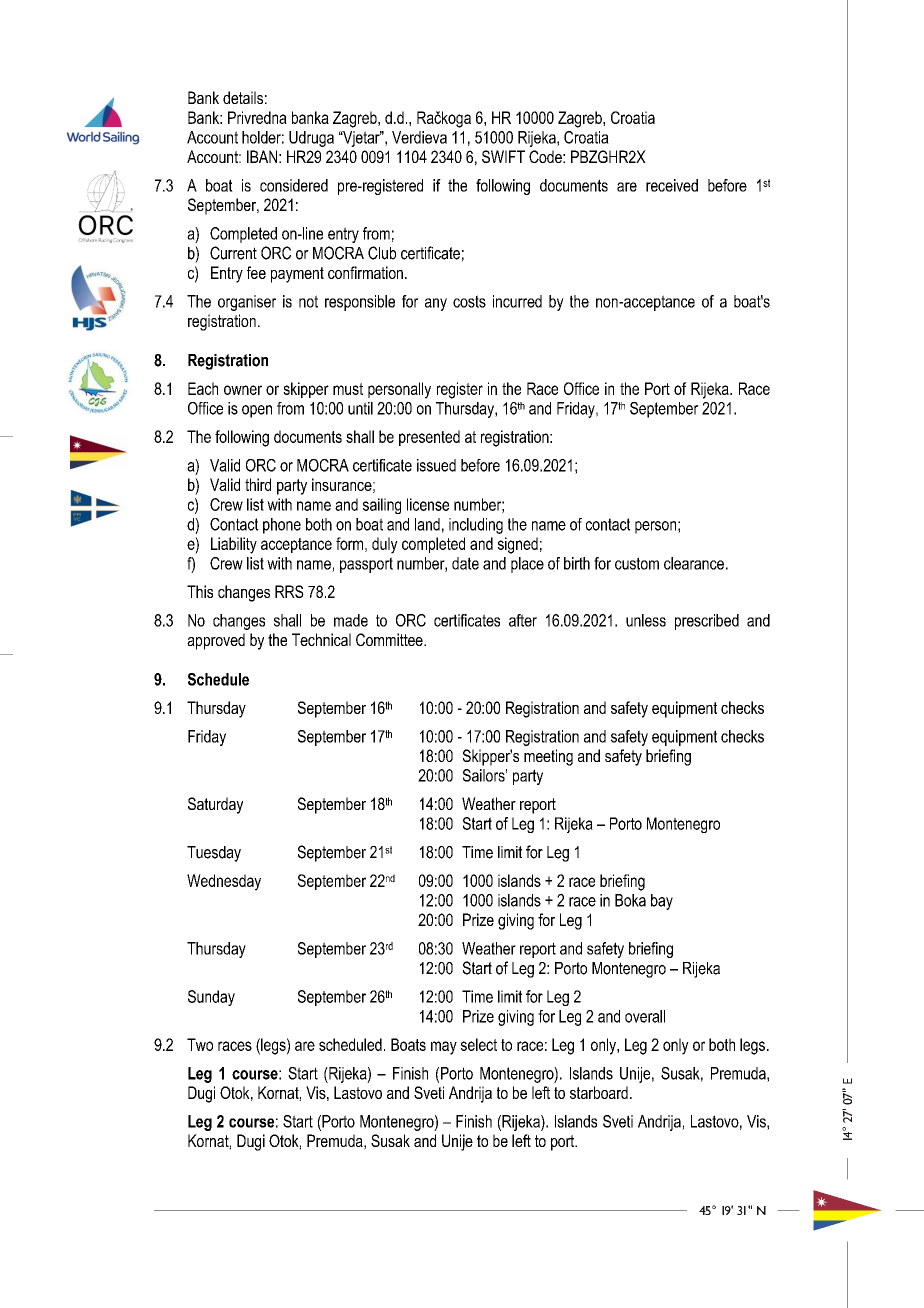  I want to click on RRS, so click(289, 591).
